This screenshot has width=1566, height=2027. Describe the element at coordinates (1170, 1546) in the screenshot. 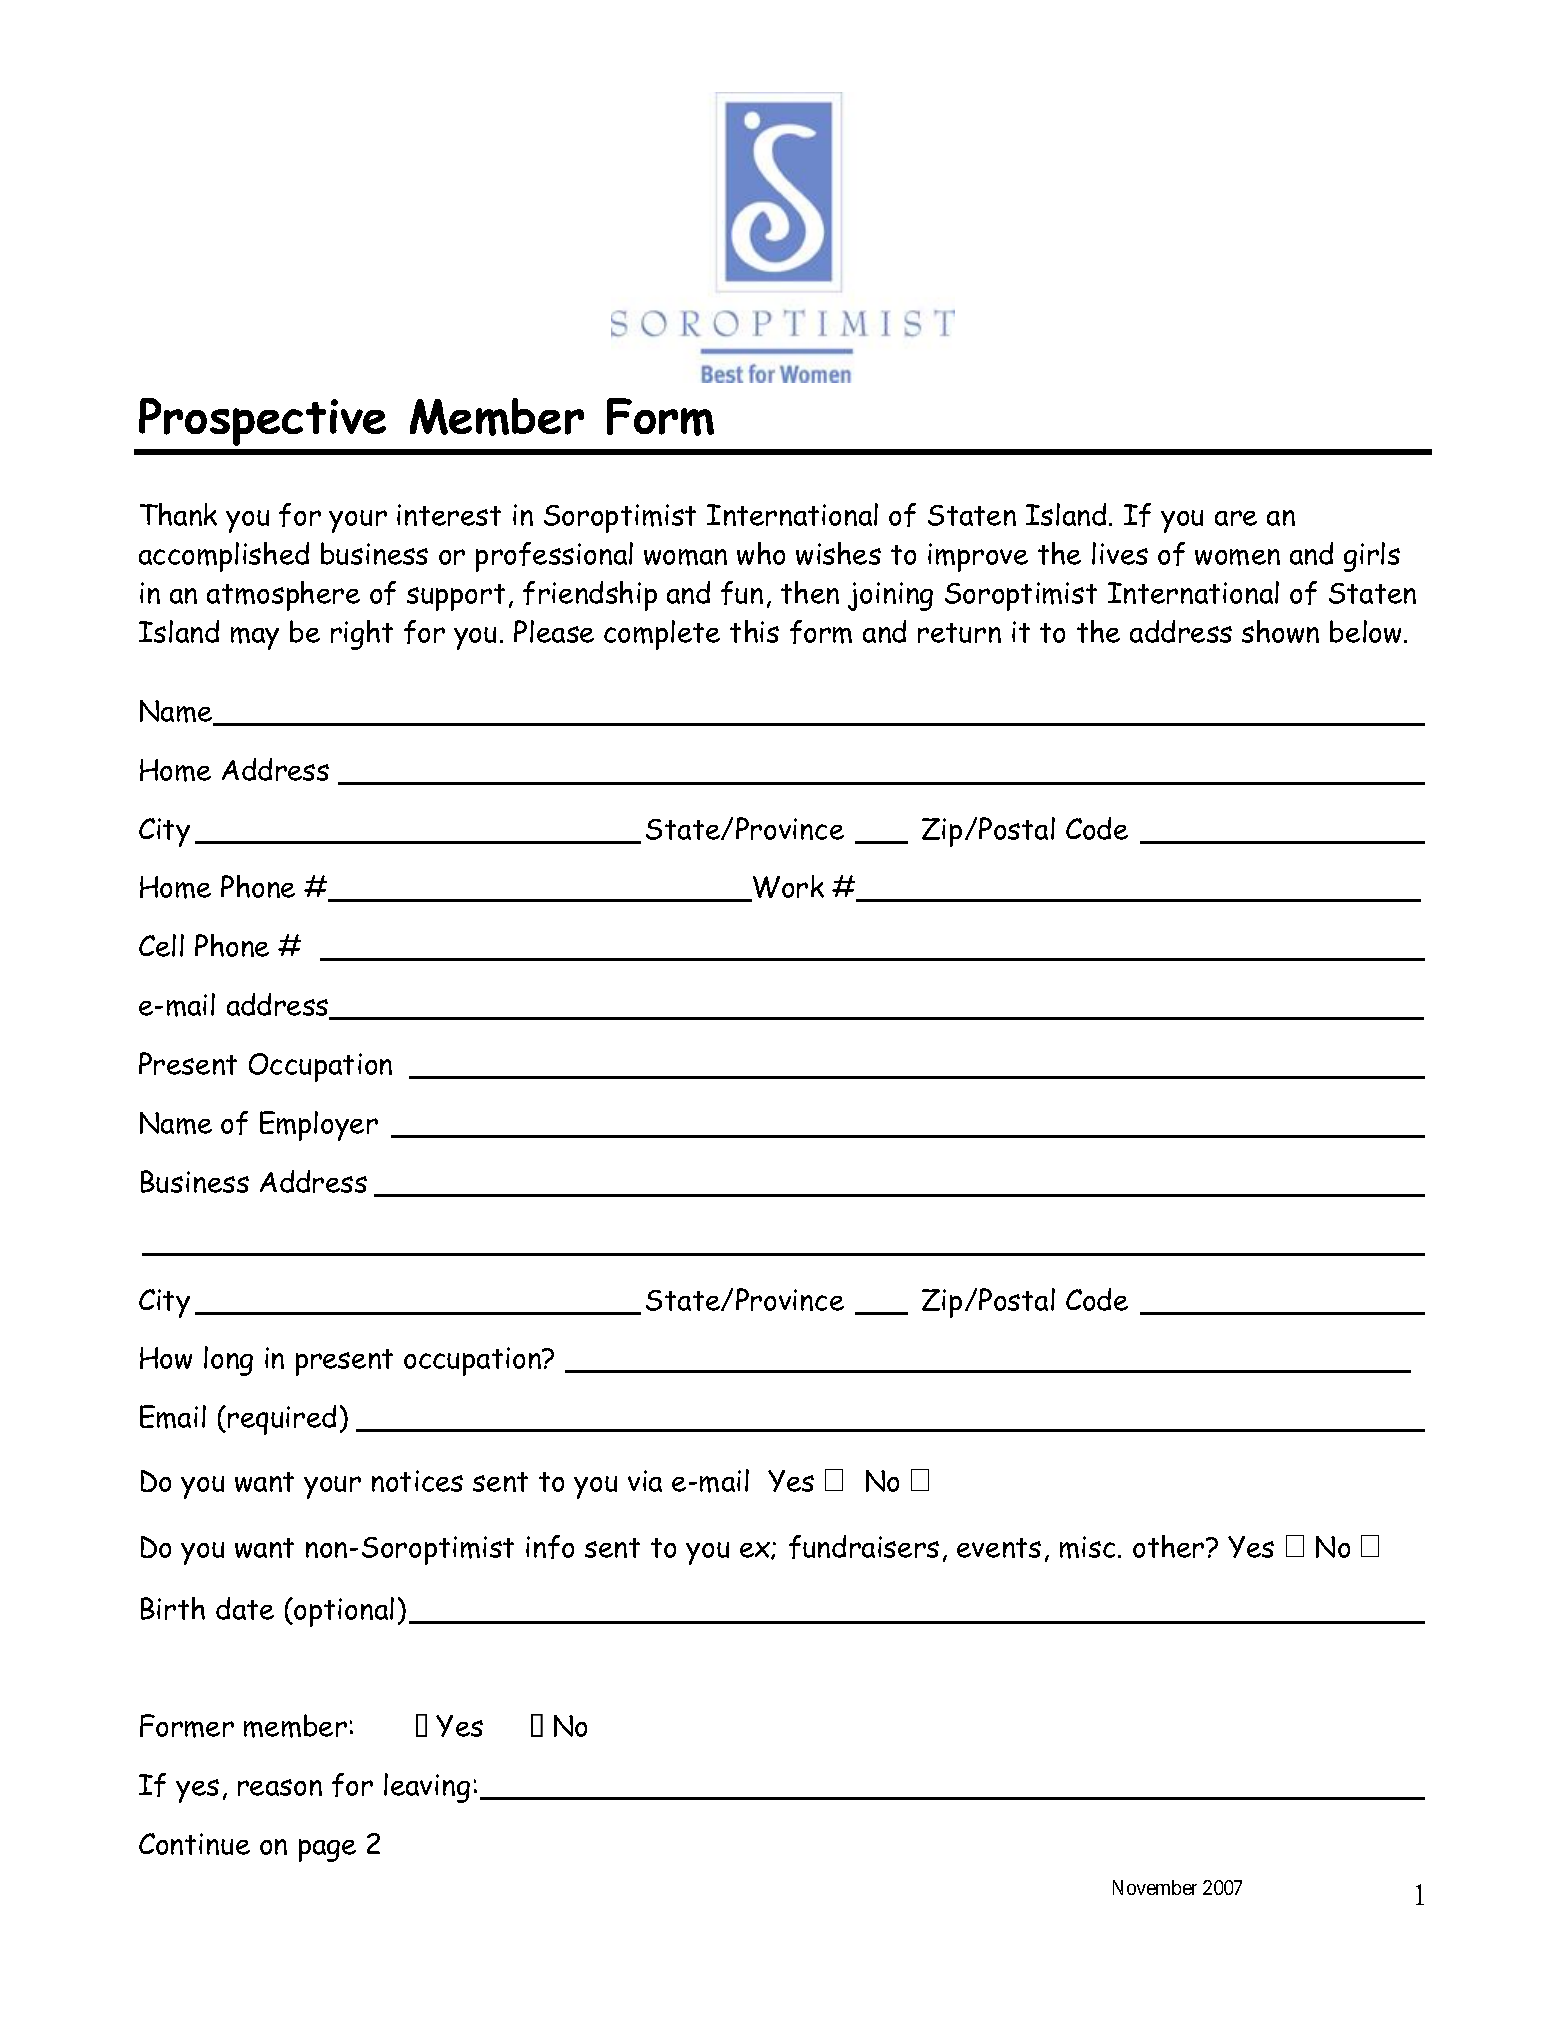

I see `other` at that location.
